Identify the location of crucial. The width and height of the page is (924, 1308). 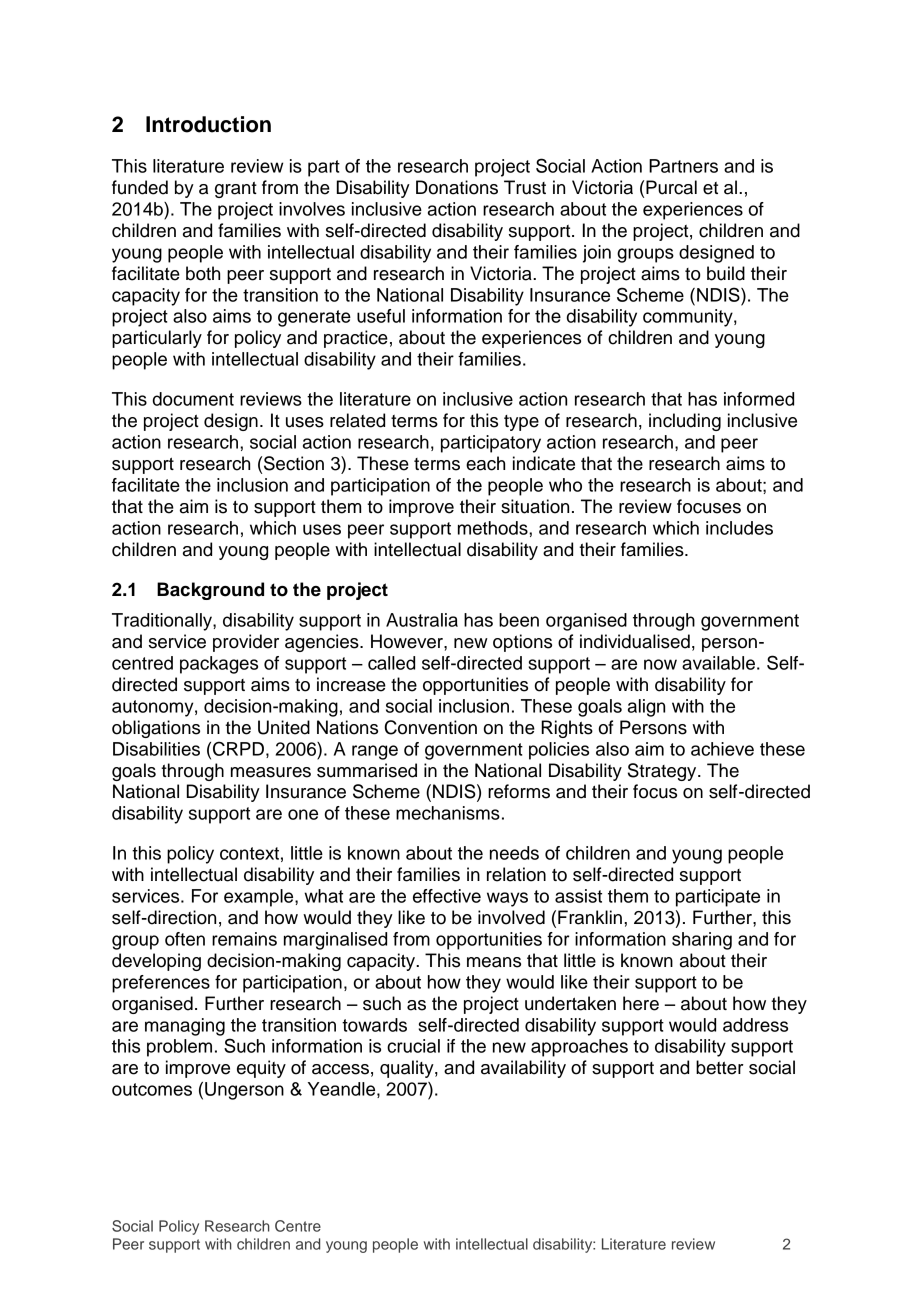
(413, 1046).
